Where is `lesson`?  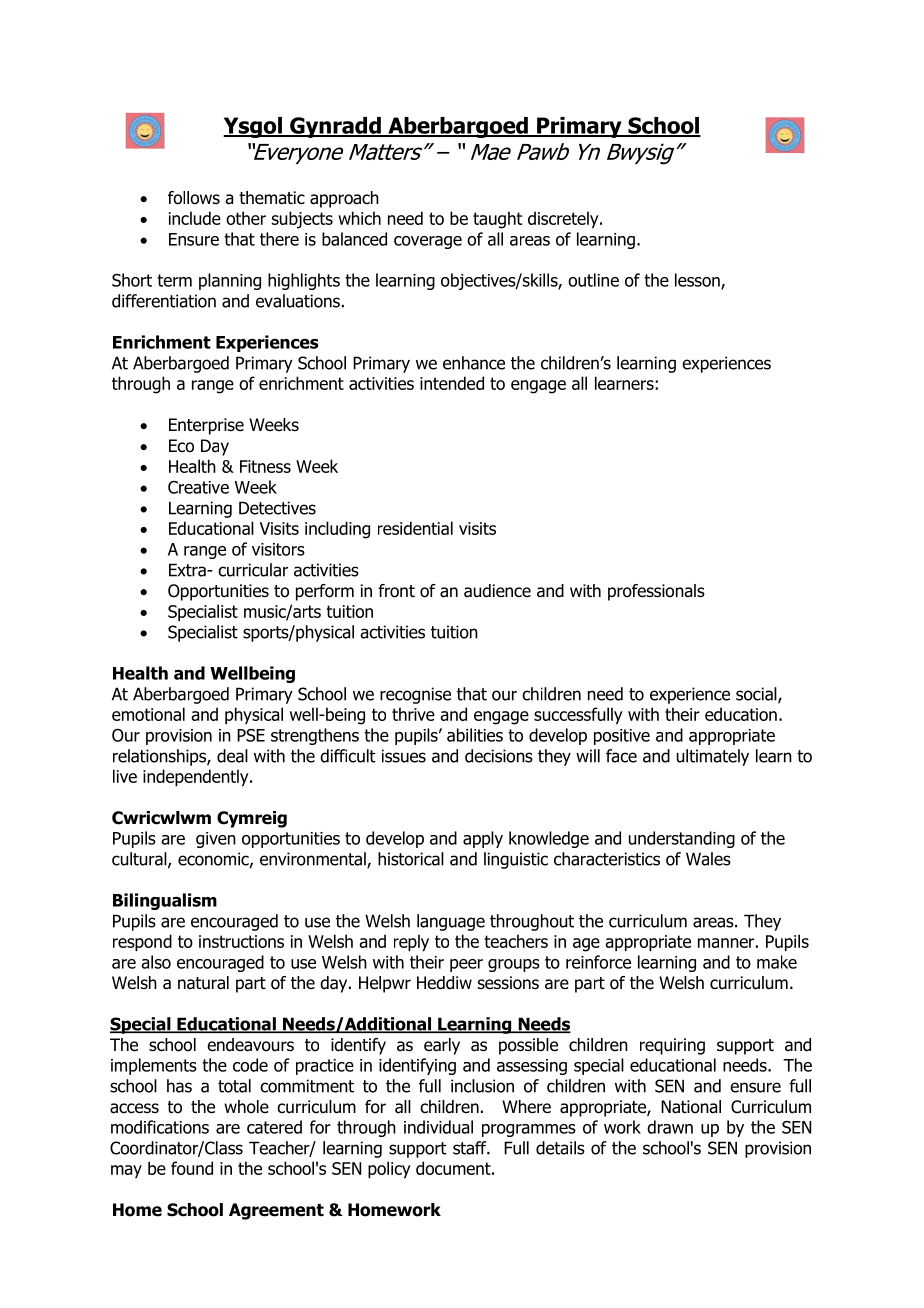
lesson is located at coordinates (698, 281).
